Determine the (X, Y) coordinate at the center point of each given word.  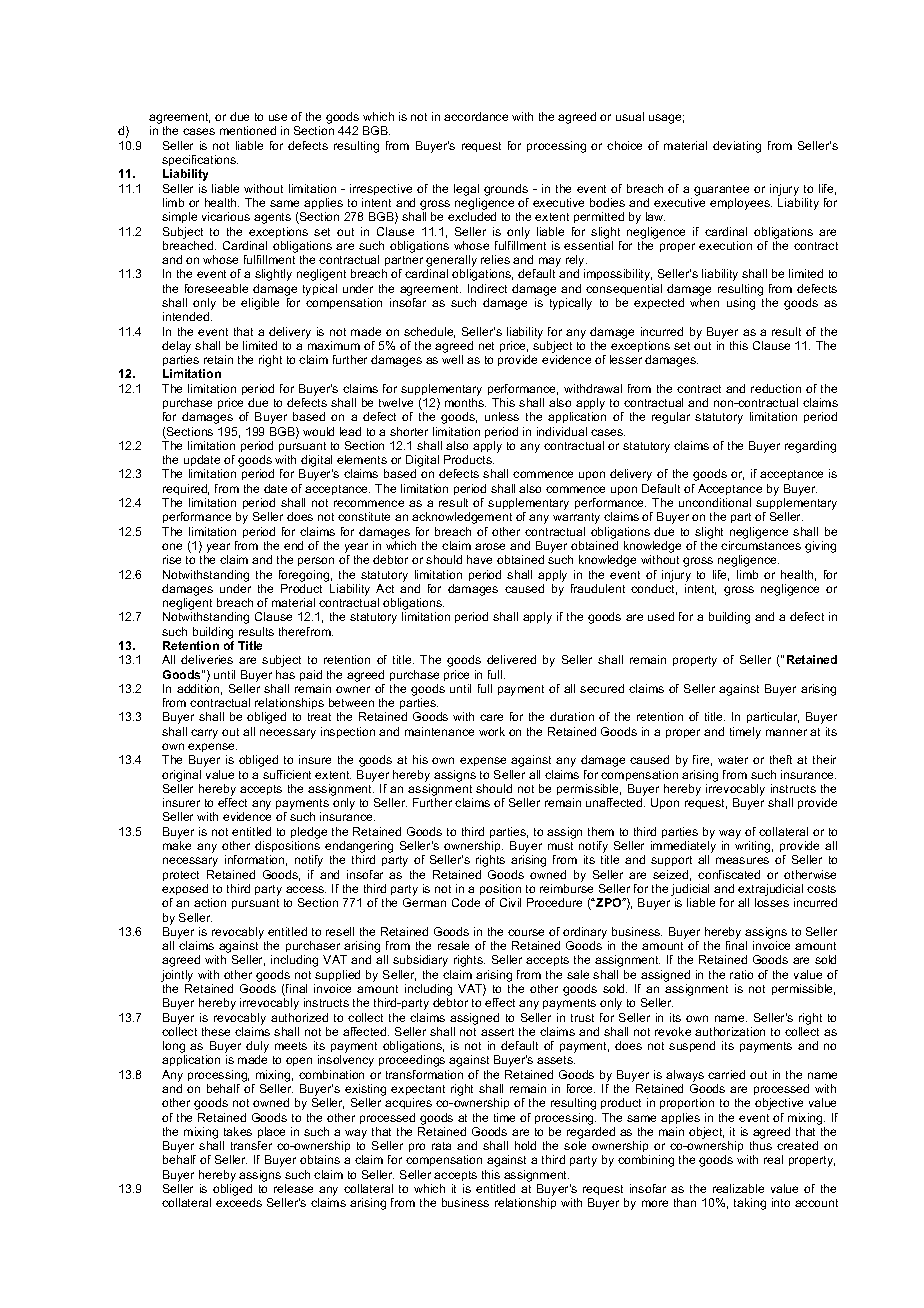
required (186, 489)
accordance (476, 116)
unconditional (715, 502)
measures (742, 860)
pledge (309, 833)
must (560, 846)
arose (490, 546)
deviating (737, 147)
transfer (251, 1145)
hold (525, 1145)
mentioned (248, 130)
